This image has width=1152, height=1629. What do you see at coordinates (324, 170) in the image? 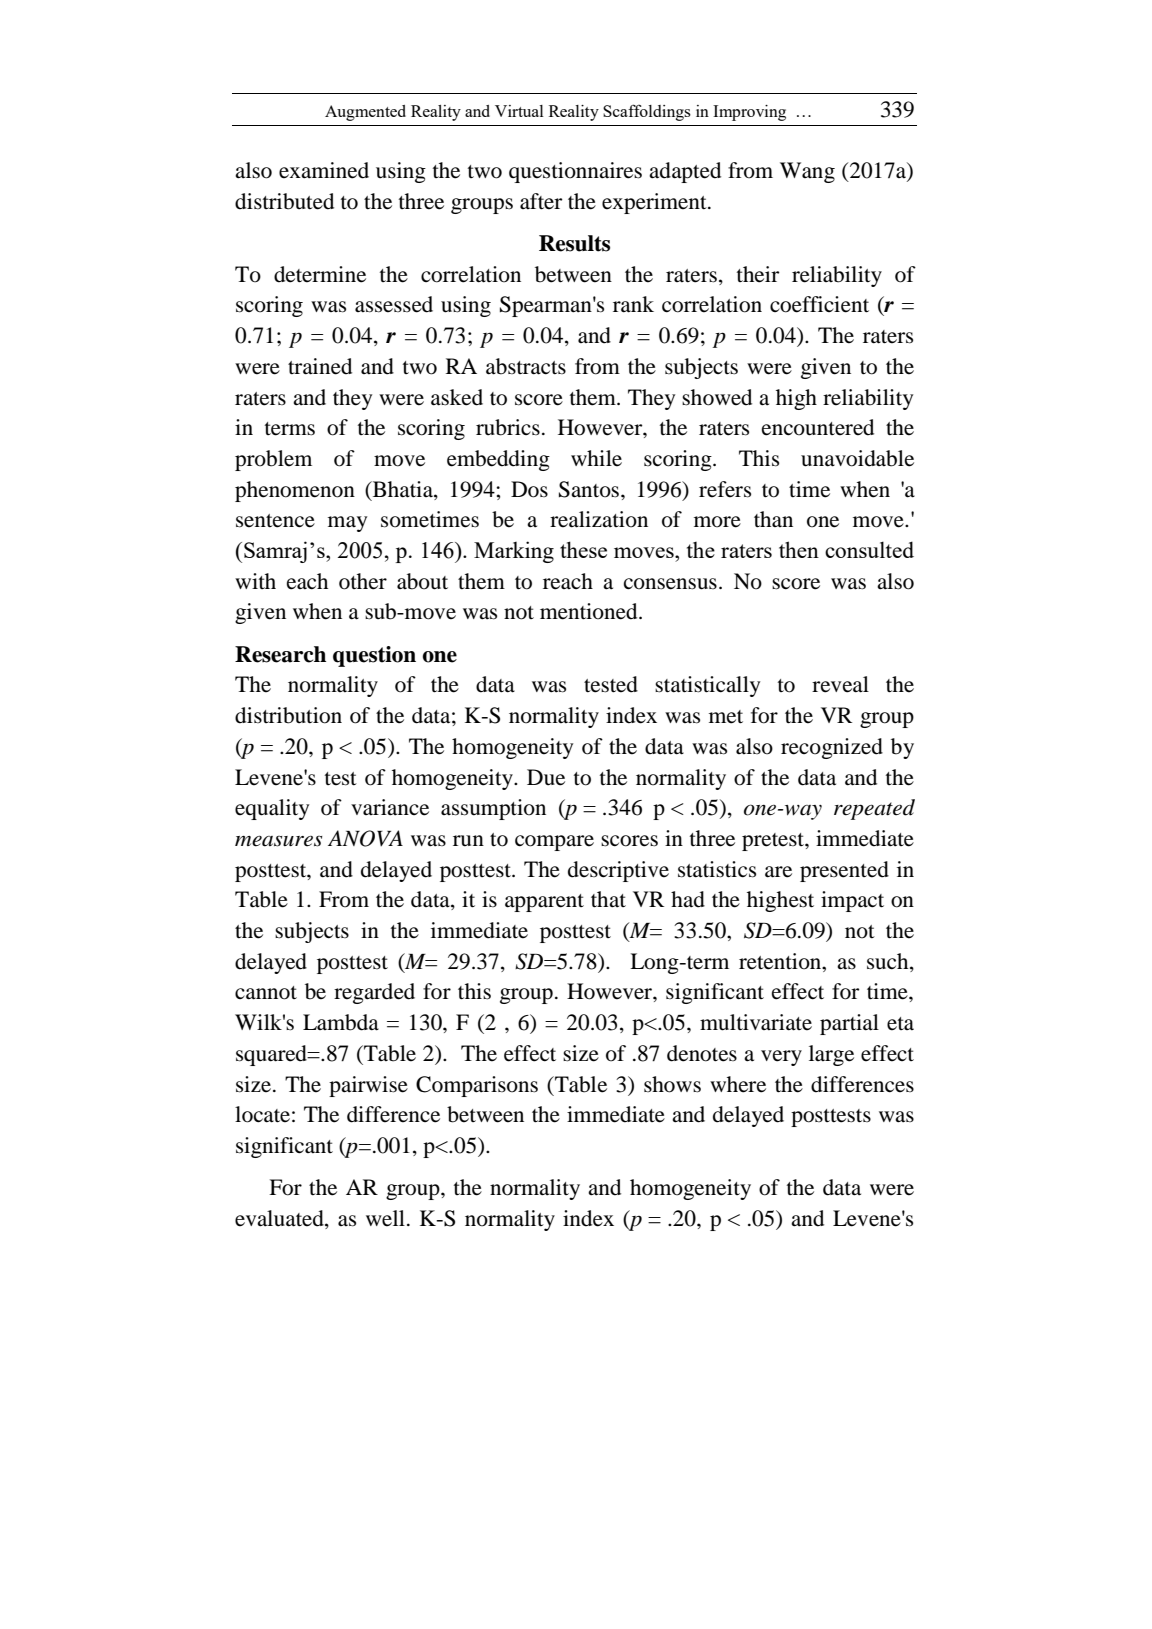
I see `examined` at bounding box center [324, 170].
